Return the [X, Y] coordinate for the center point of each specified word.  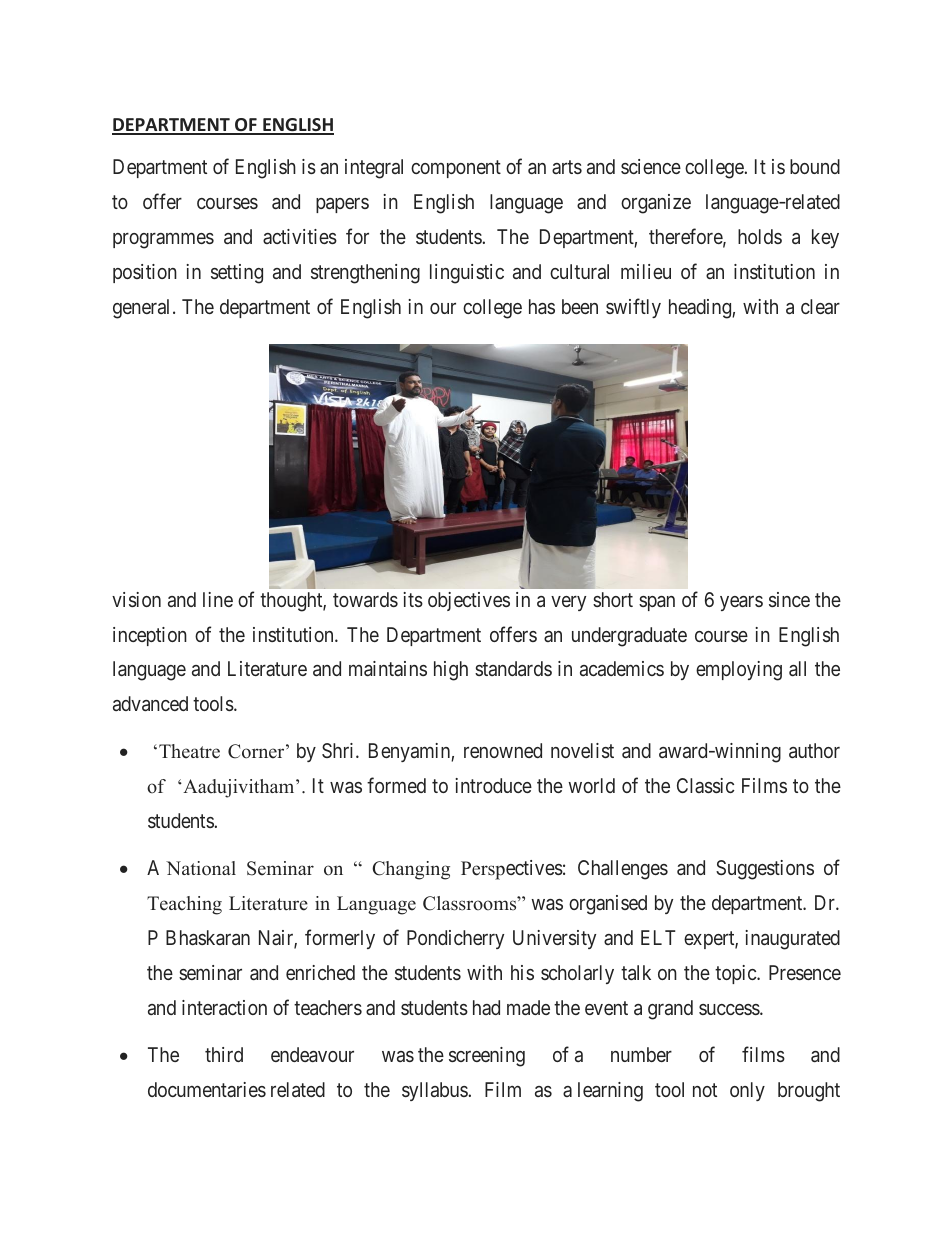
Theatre [189, 751]
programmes [163, 241]
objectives [469, 601]
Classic [705, 785]
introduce [493, 785]
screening [487, 1057]
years [741, 603]
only [747, 1091]
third [224, 1054]
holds [760, 236]
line [218, 599]
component [456, 169]
